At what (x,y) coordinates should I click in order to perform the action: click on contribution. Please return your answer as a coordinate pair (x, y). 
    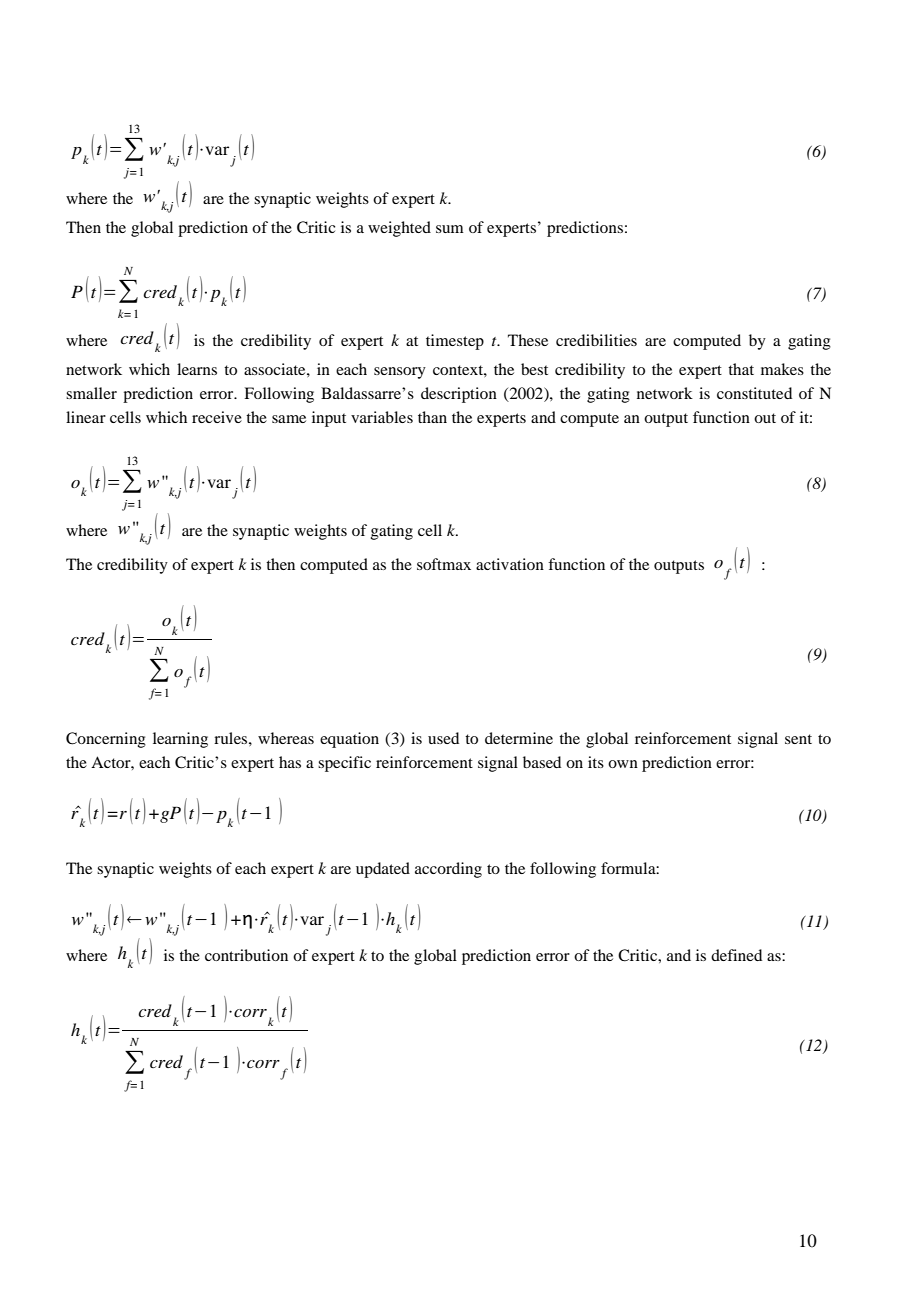
    Looking at the image, I should click on (246, 955).
